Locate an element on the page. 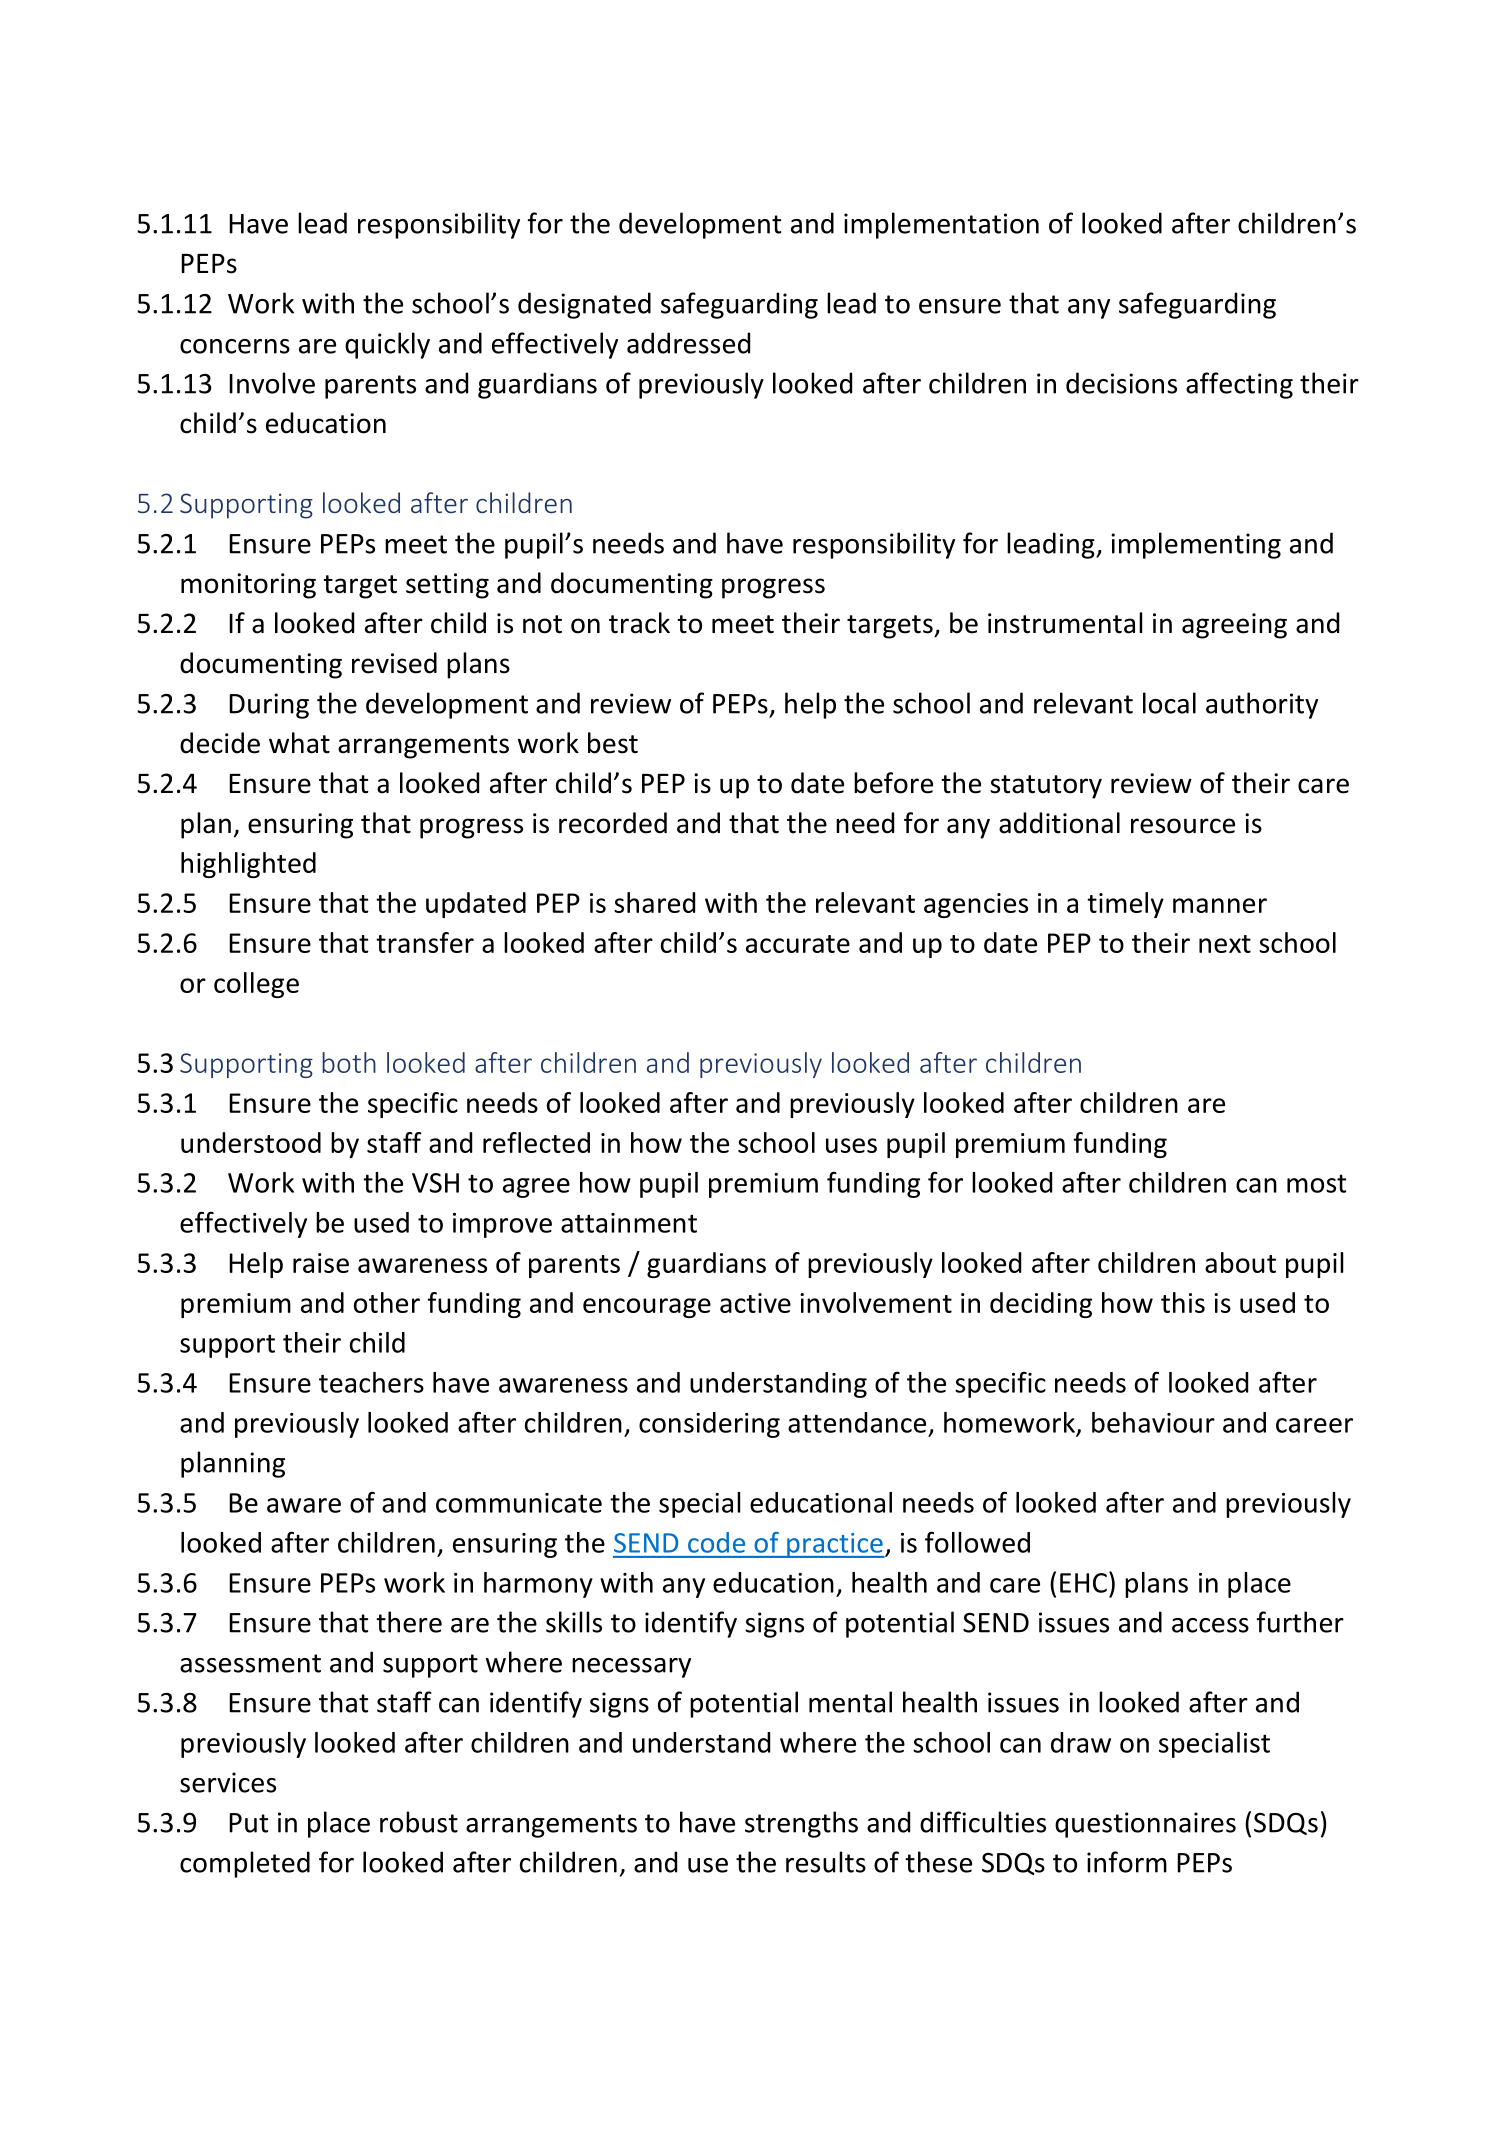 This image has width=1504, height=2129. strengths is located at coordinates (801, 1824).
